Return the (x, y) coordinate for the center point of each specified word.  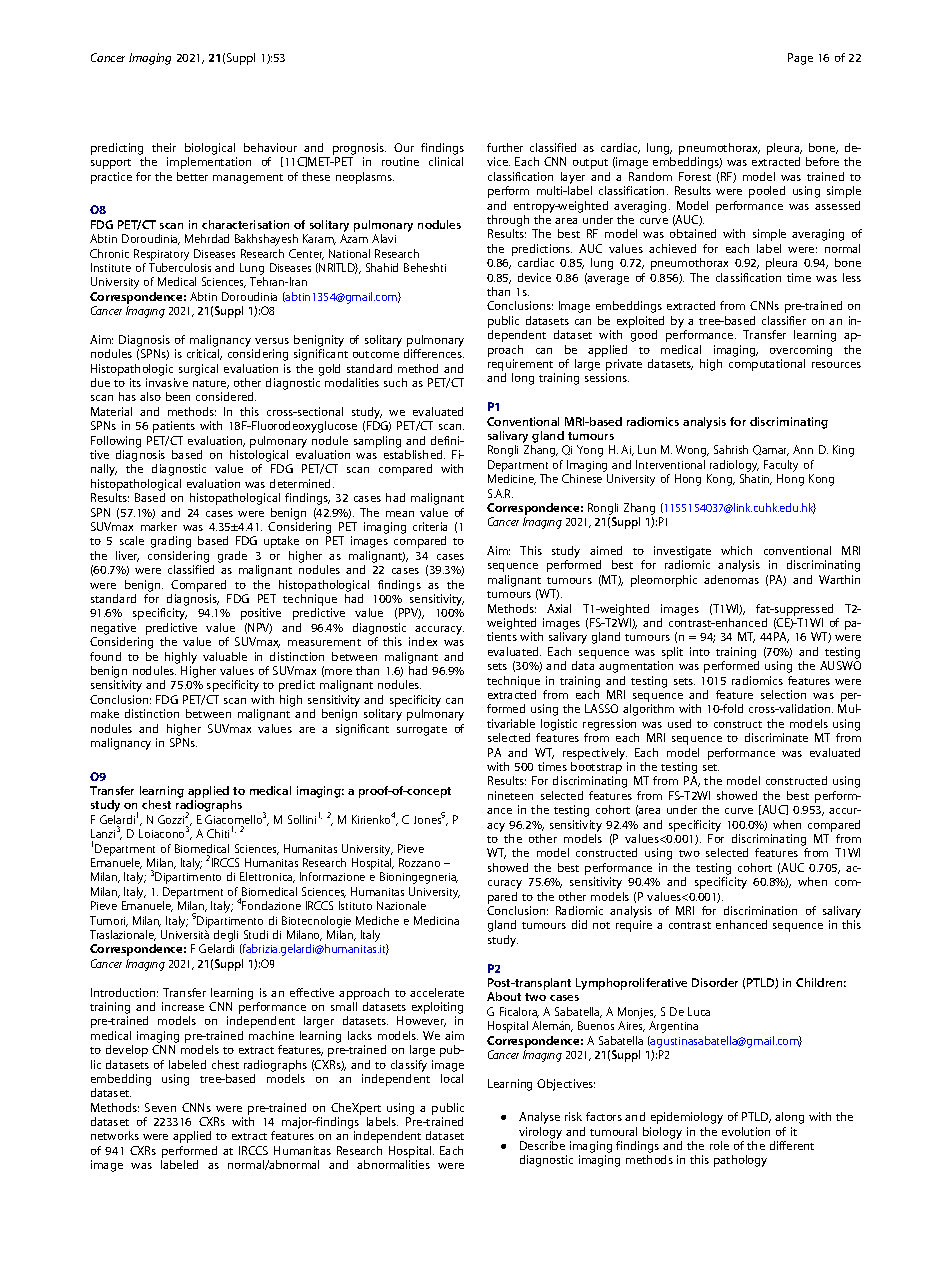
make (105, 713)
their (164, 147)
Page (800, 59)
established (414, 454)
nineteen (510, 795)
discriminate (776, 737)
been (178, 396)
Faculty (781, 466)
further (505, 147)
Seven (160, 1107)
